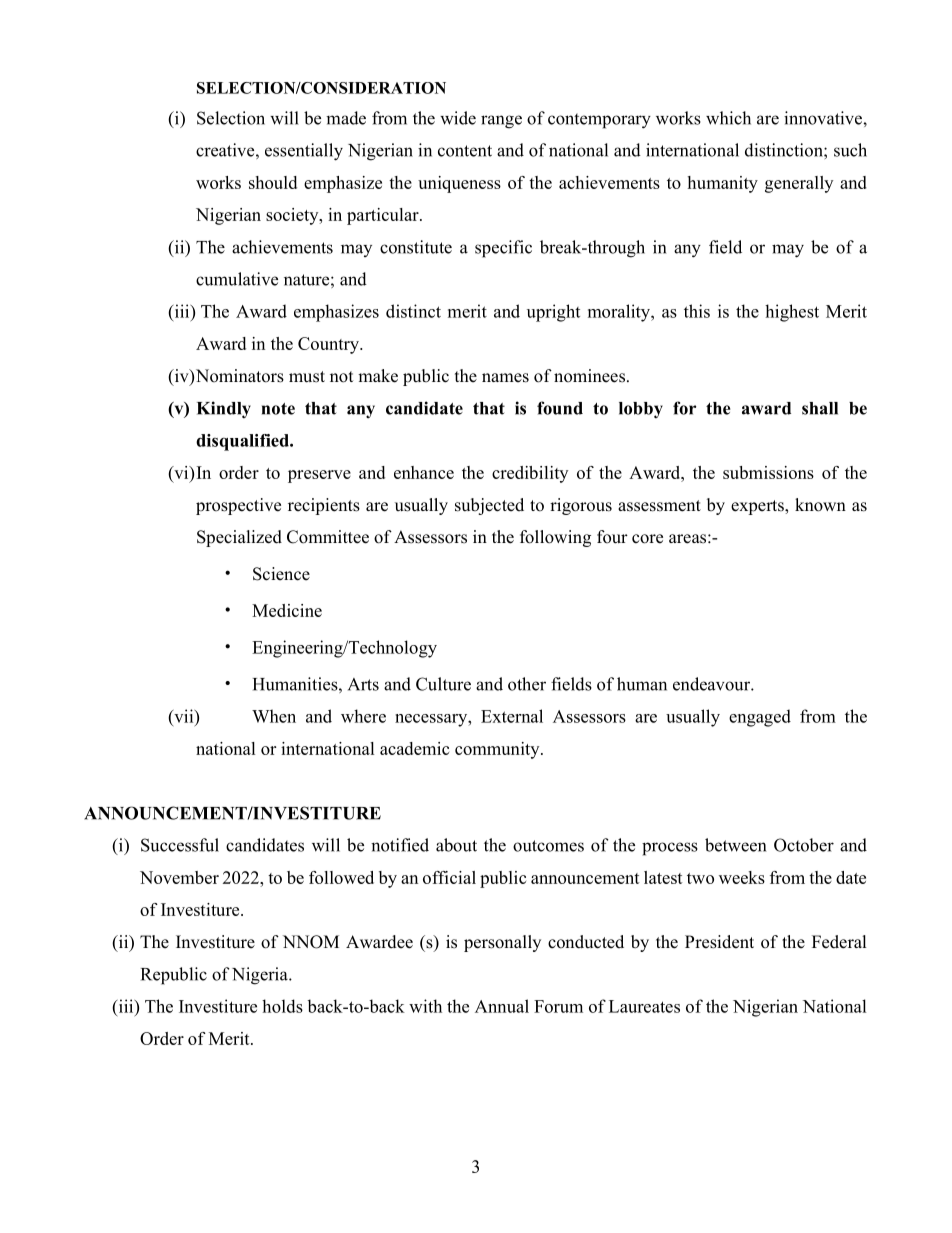 The image size is (952, 1233). Describe the element at coordinates (555, 538) in the document. I see `following` at that location.
